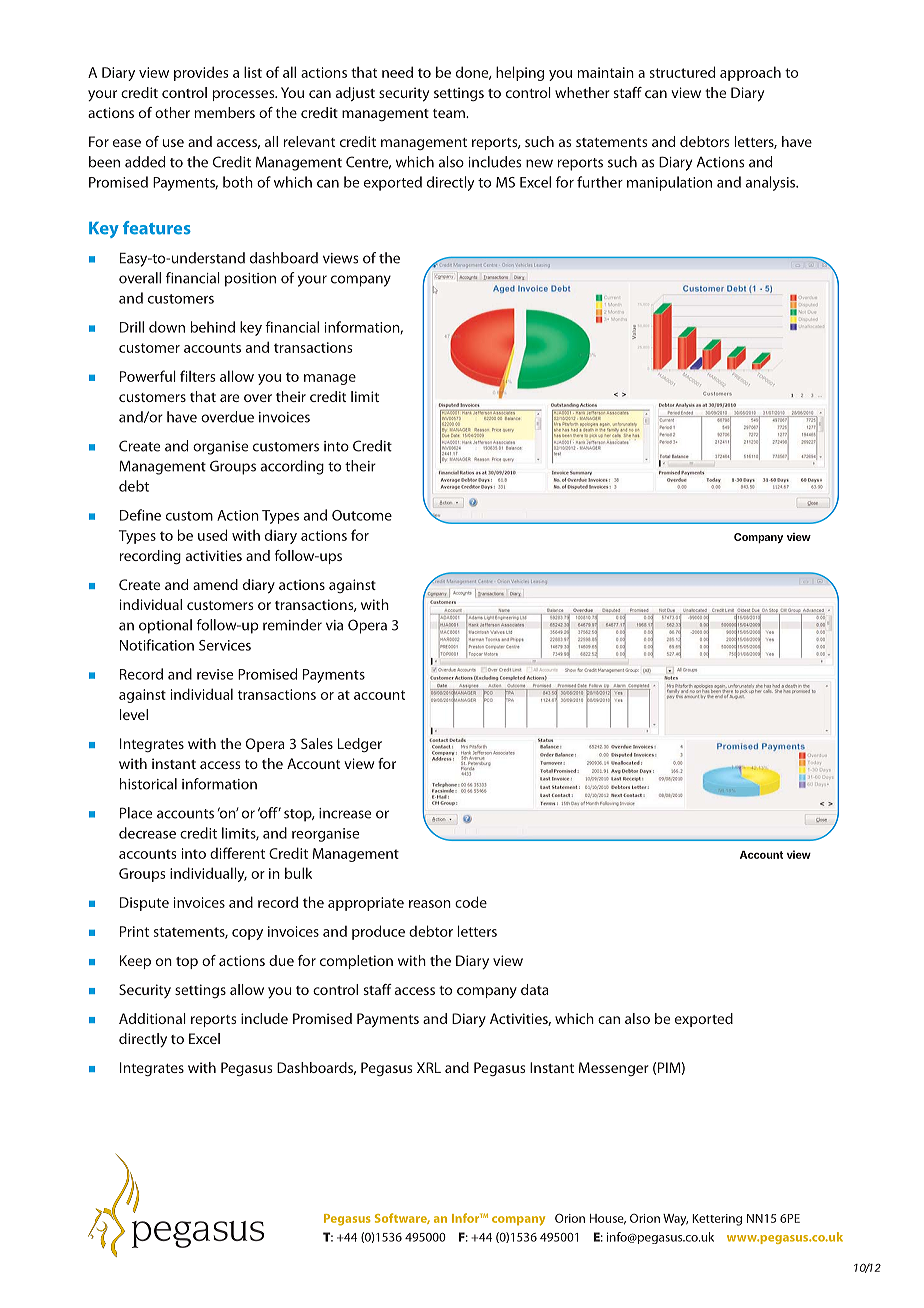 The height and width of the image is (1308, 924). I want to click on Notification, so click(157, 645).
